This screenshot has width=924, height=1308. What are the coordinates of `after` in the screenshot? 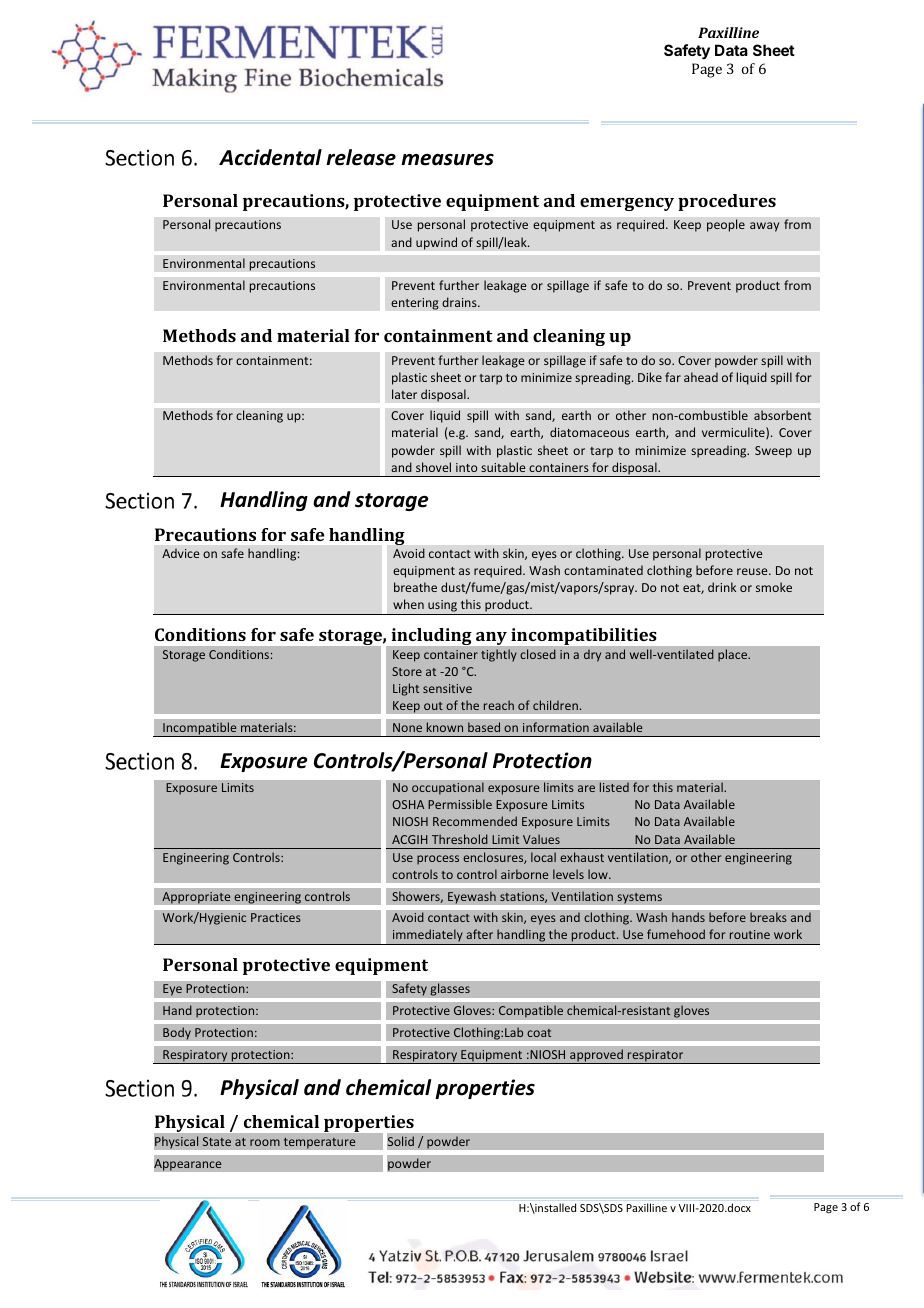 It's located at (479, 934).
